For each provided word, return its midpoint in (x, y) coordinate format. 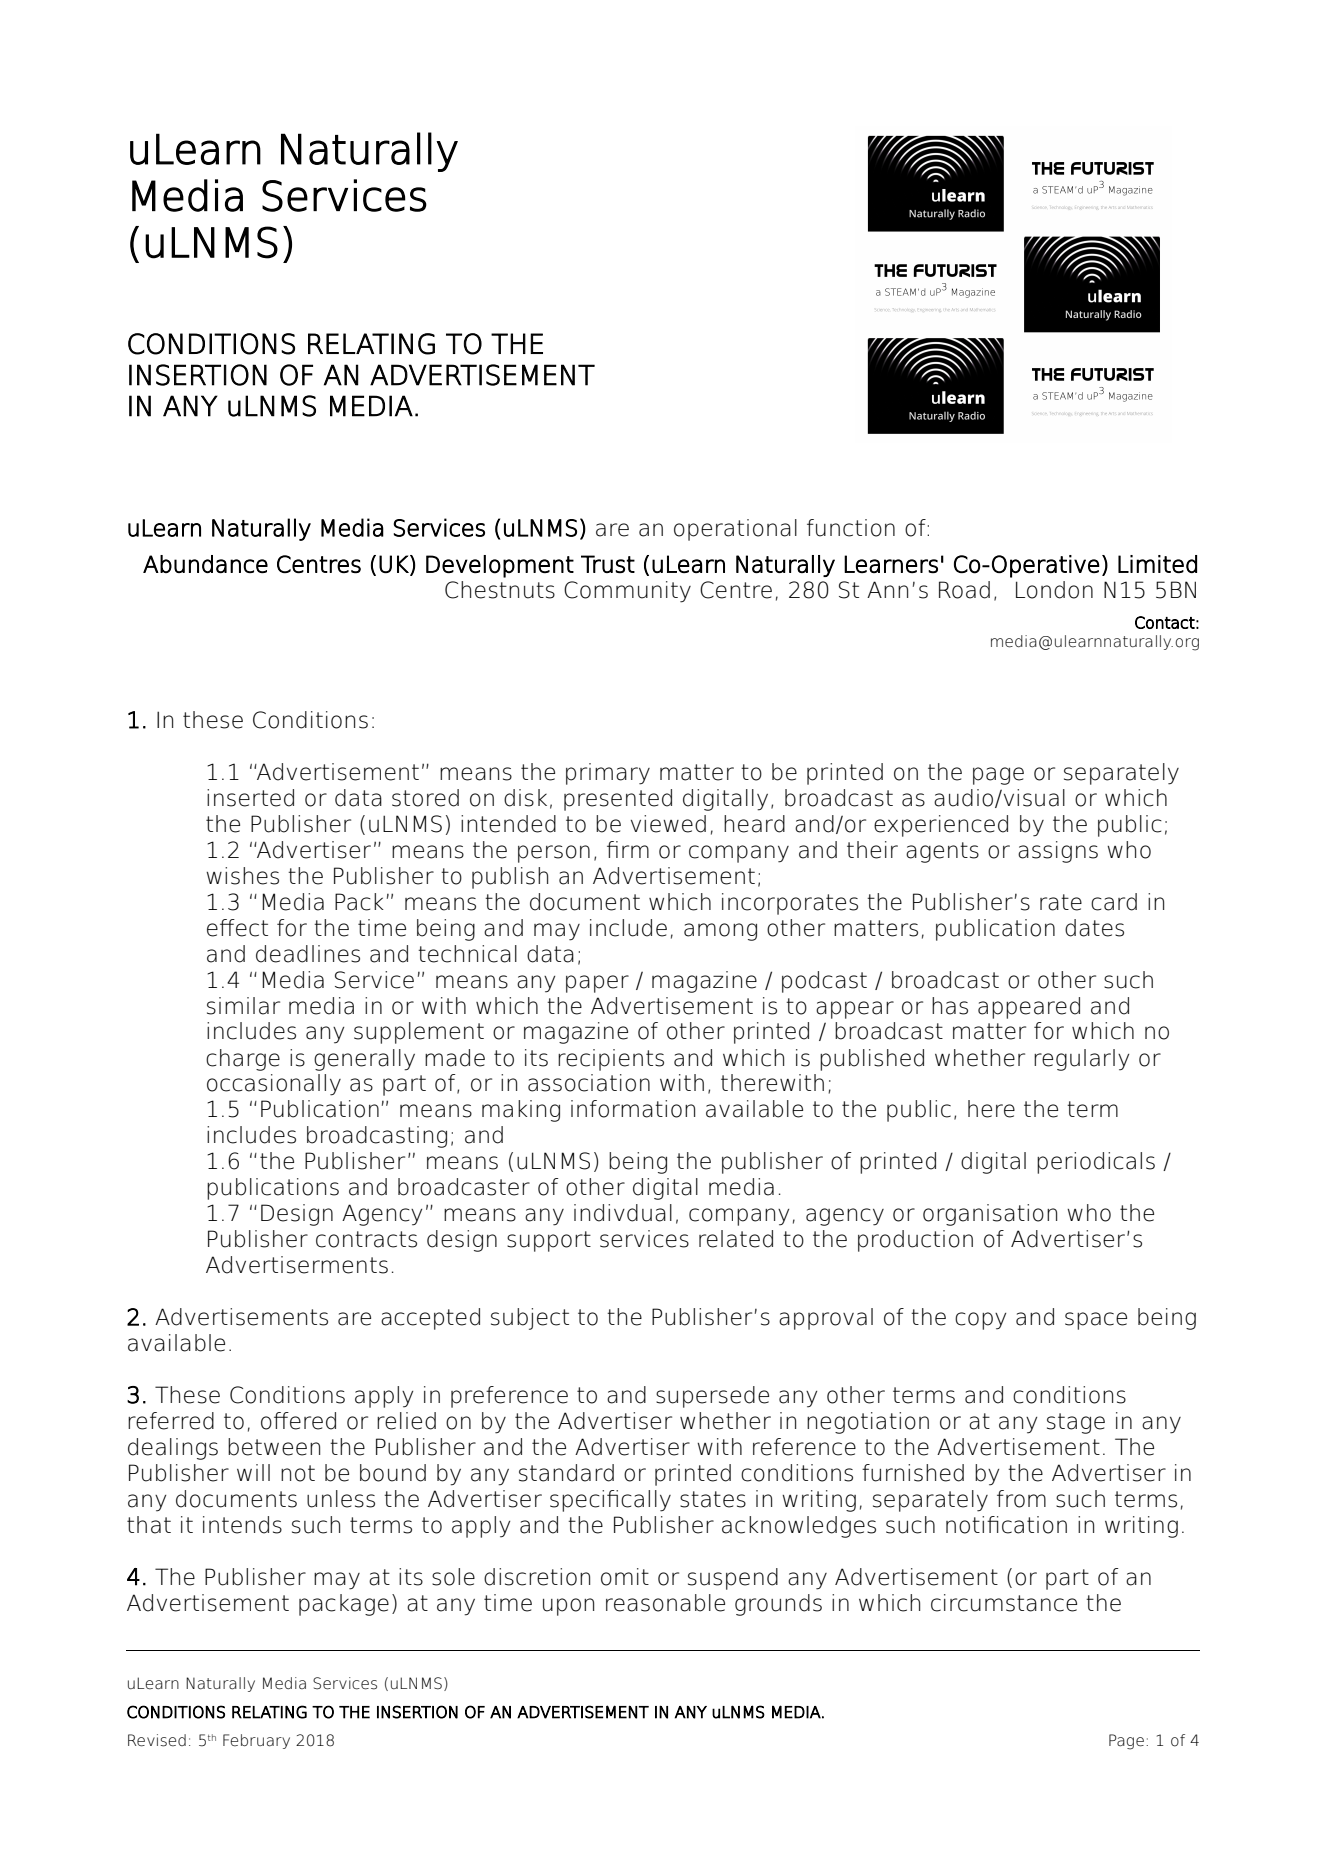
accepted (430, 1319)
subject (530, 1319)
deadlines (308, 954)
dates (1094, 928)
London (1054, 590)
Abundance (205, 564)
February (256, 1741)
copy (980, 1321)
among (720, 932)
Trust (608, 564)
